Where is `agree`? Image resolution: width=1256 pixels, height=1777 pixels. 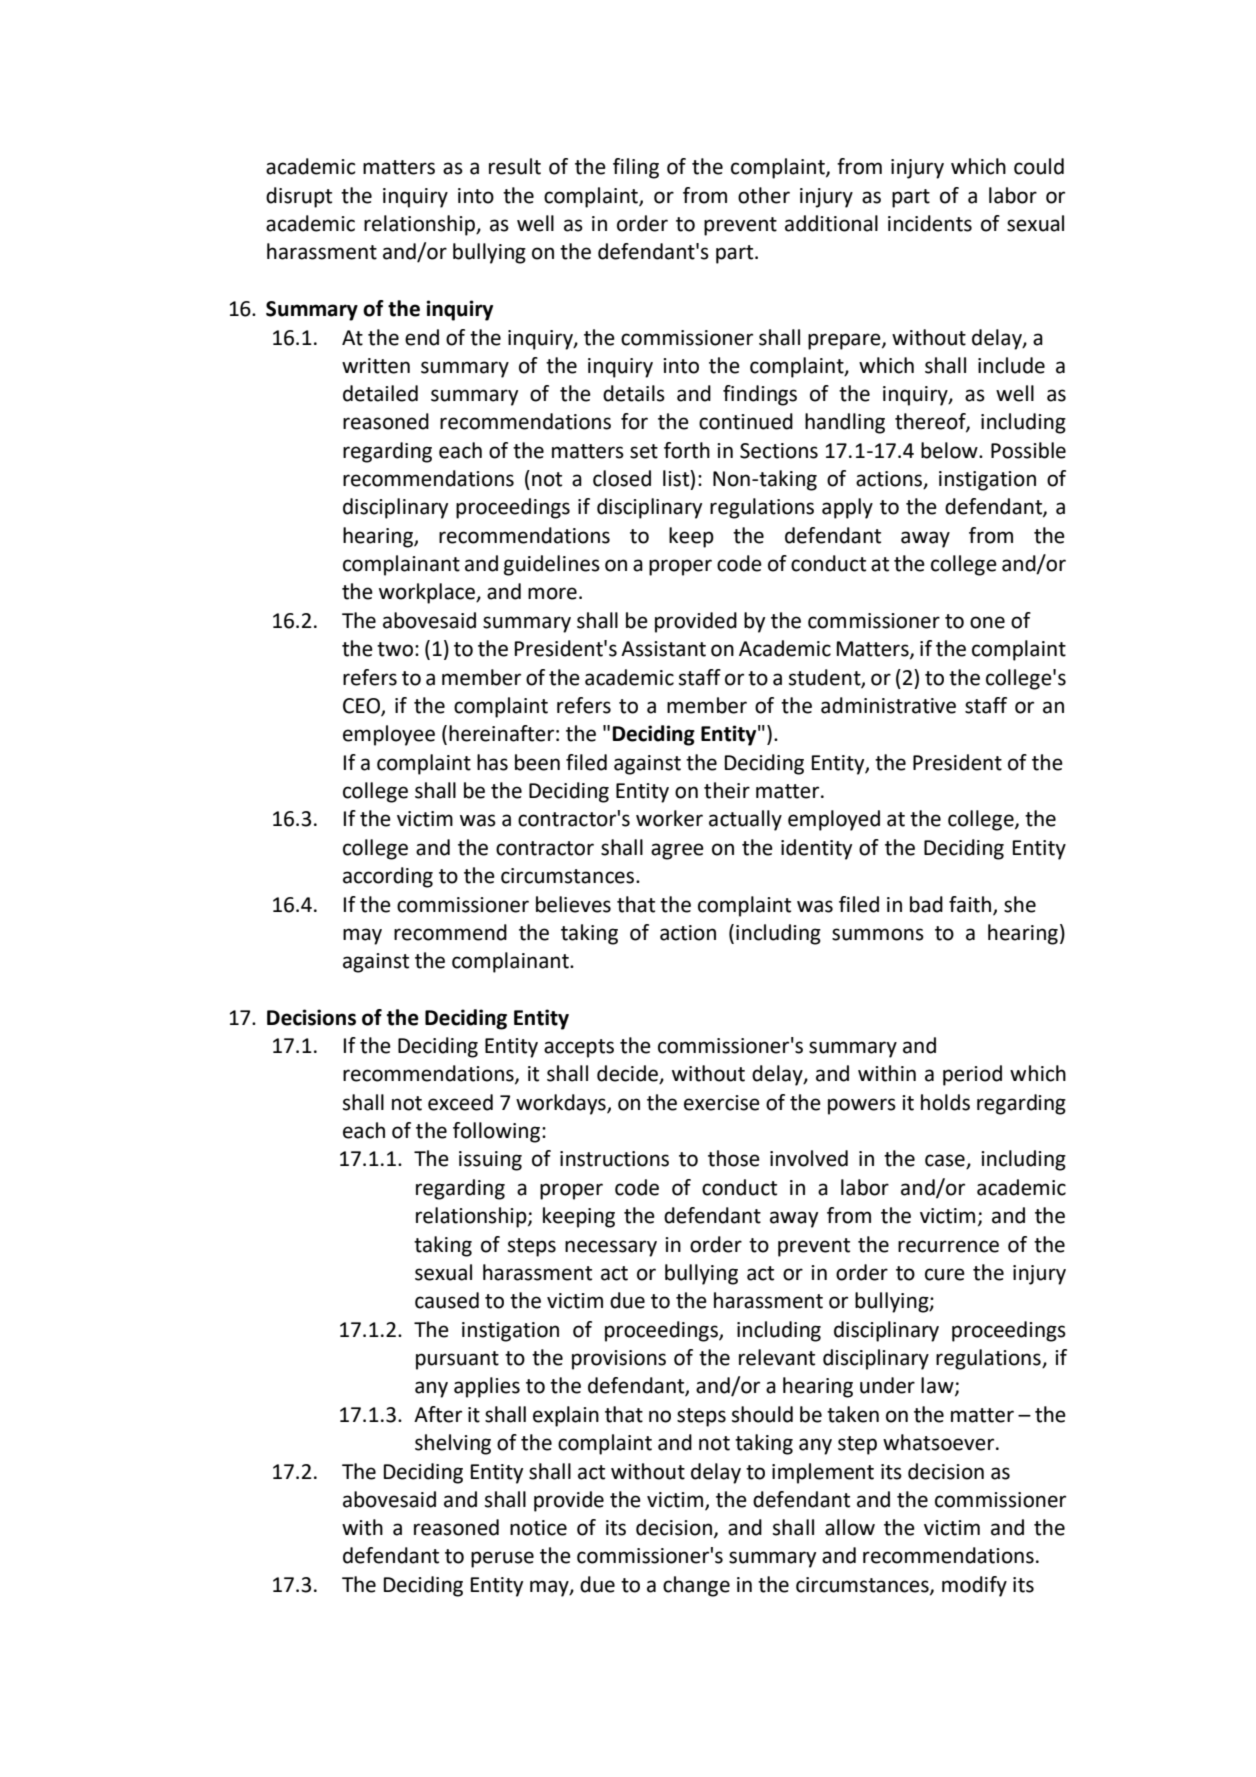
agree is located at coordinates (677, 851).
